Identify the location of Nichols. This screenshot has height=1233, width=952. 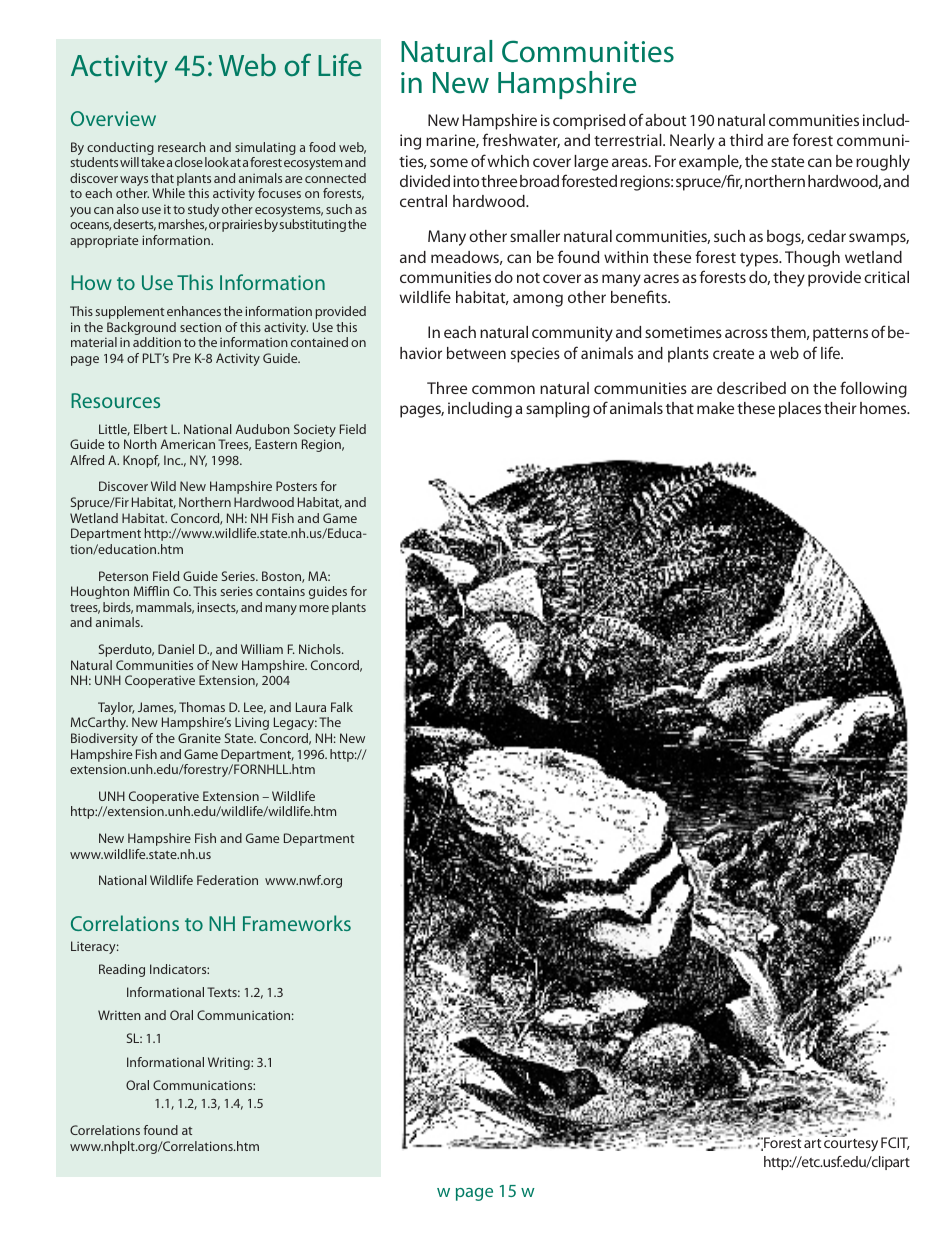
(321, 649).
